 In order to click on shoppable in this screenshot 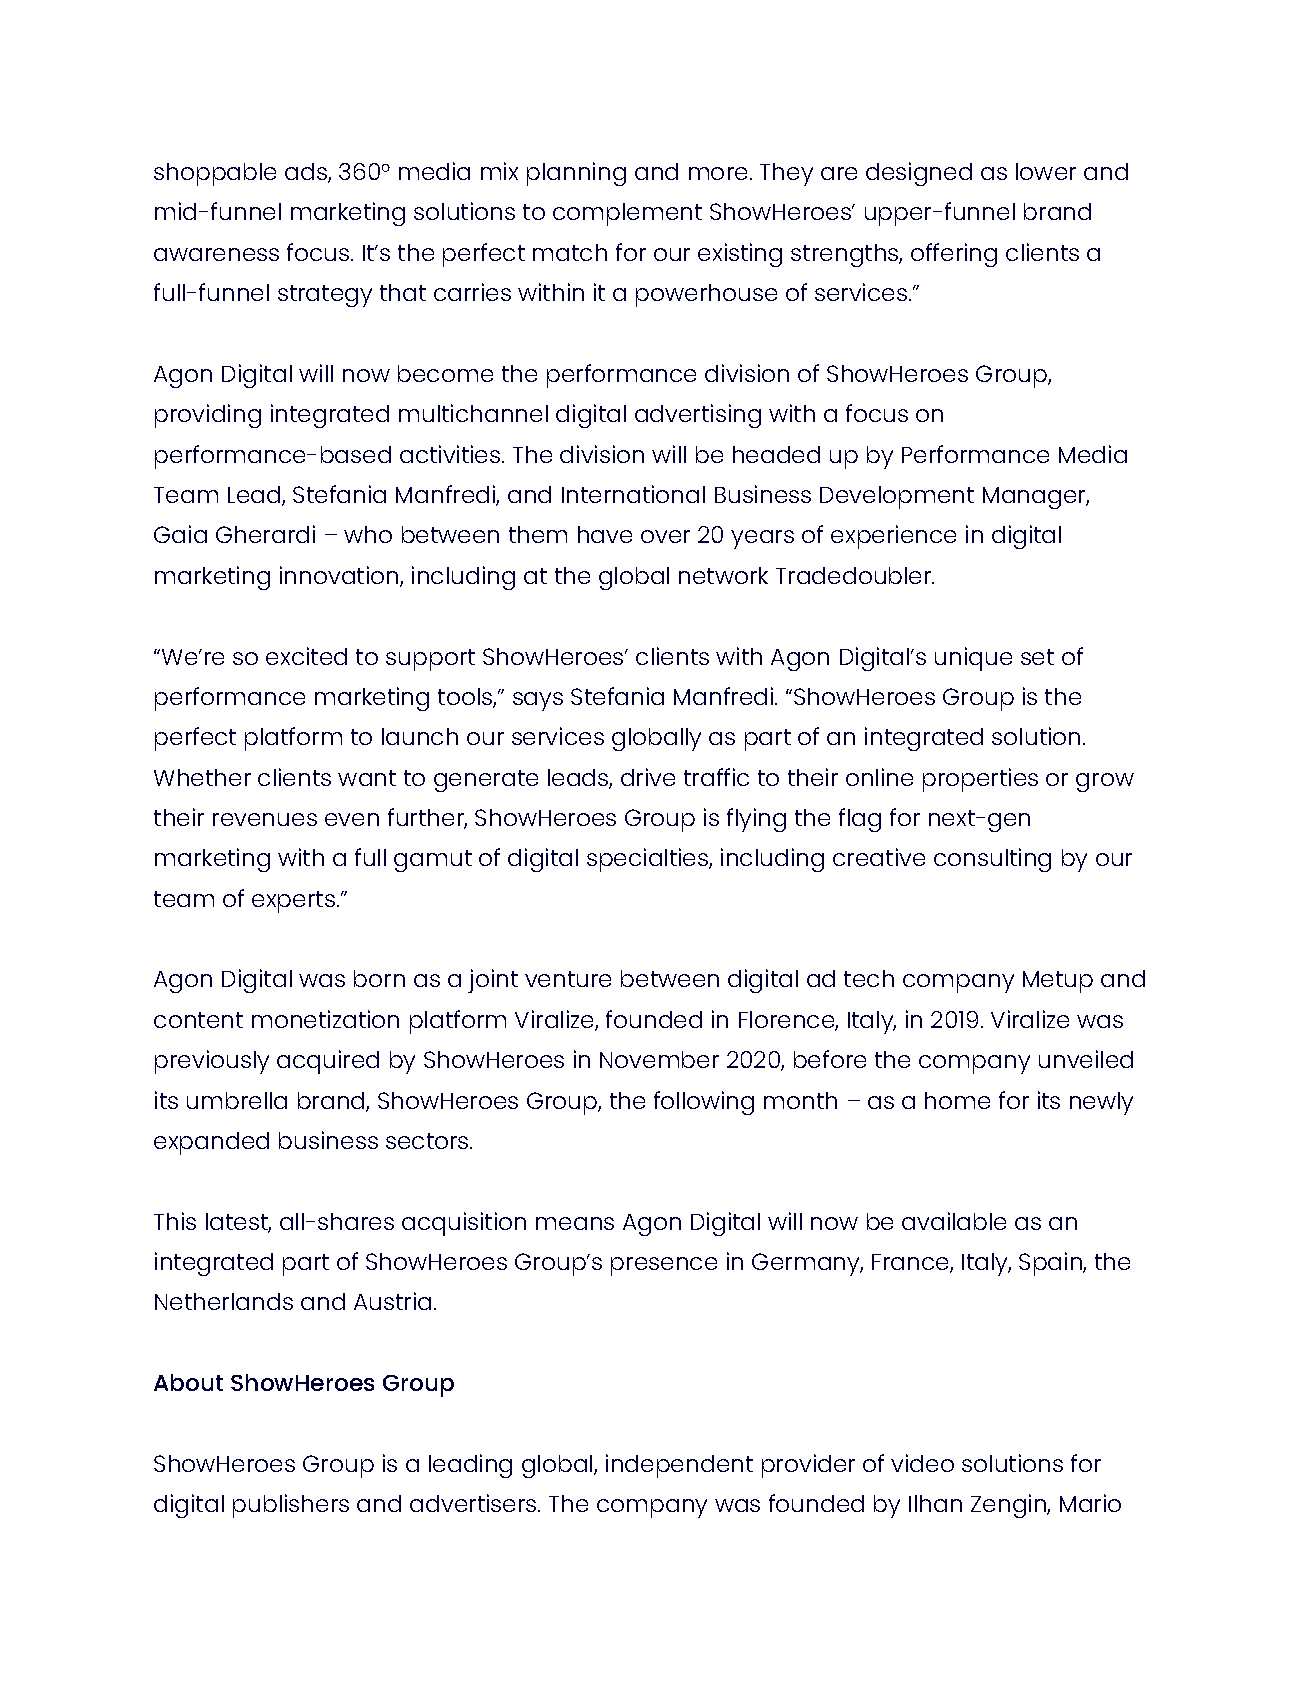, I will do `click(215, 174)`.
